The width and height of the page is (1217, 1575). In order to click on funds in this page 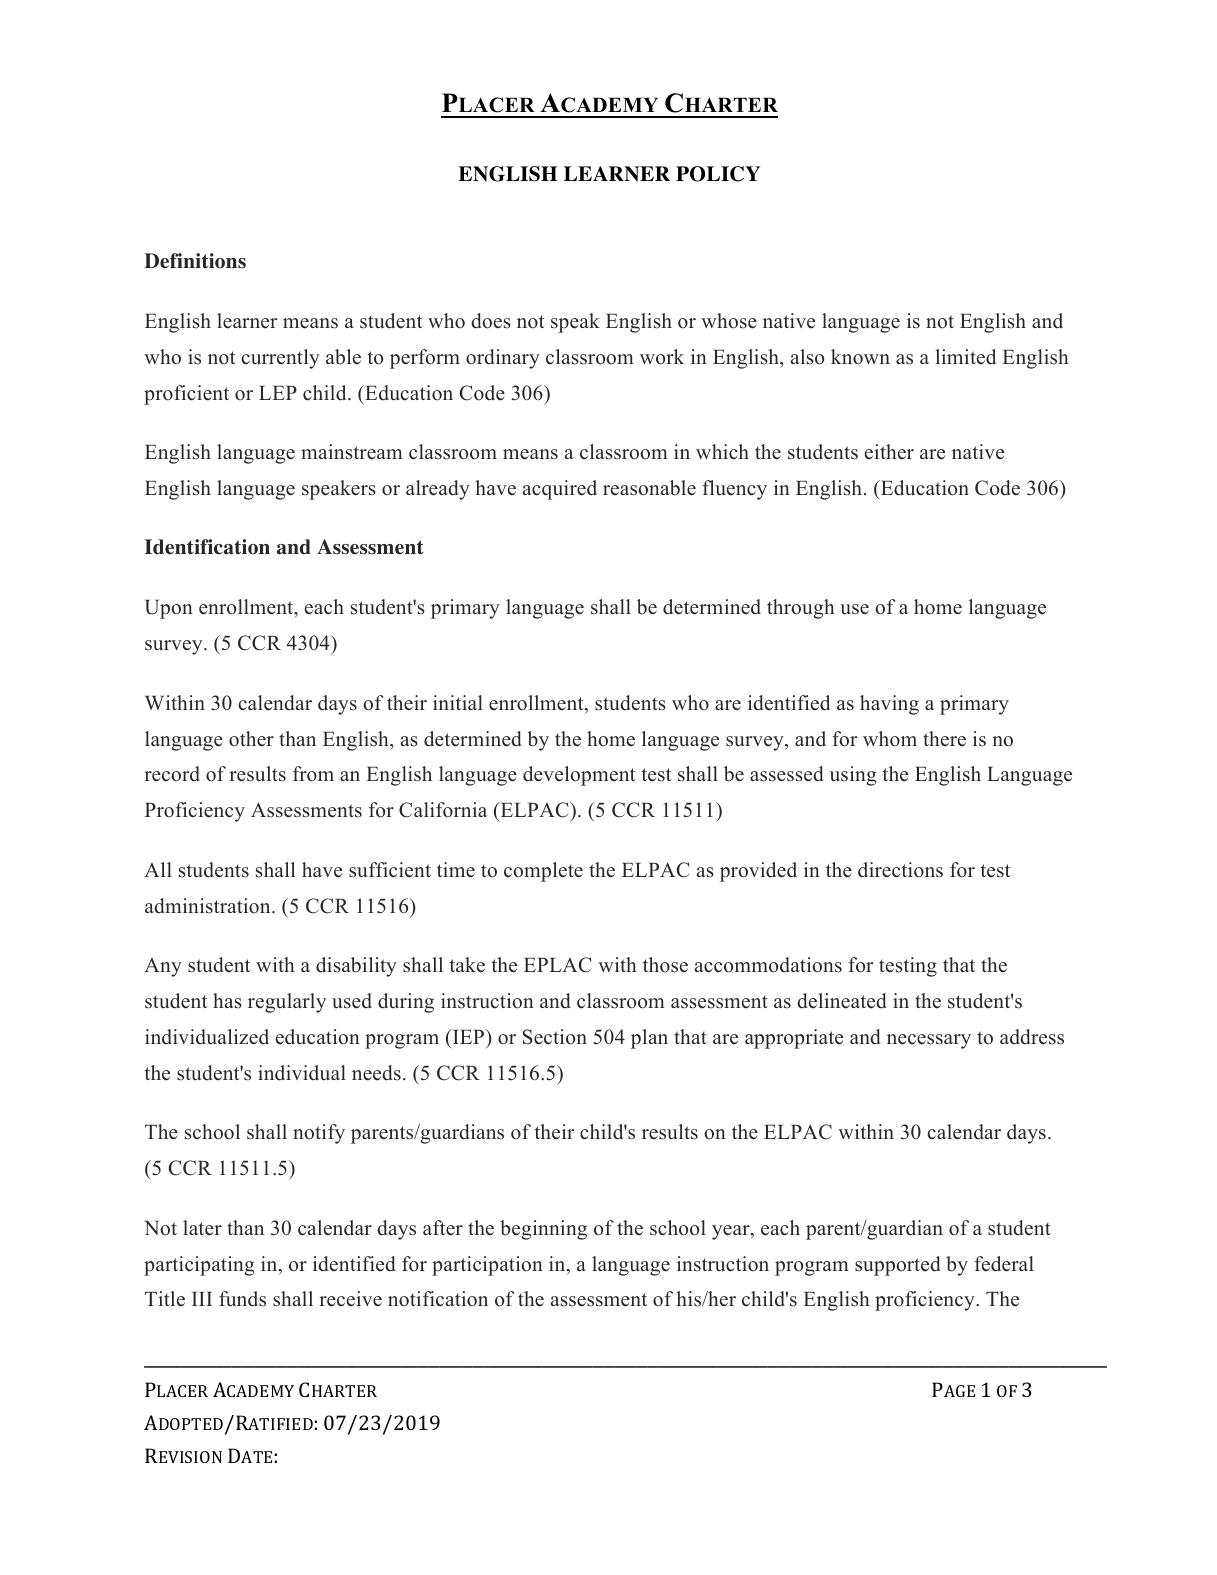, I will do `click(242, 1299)`.
